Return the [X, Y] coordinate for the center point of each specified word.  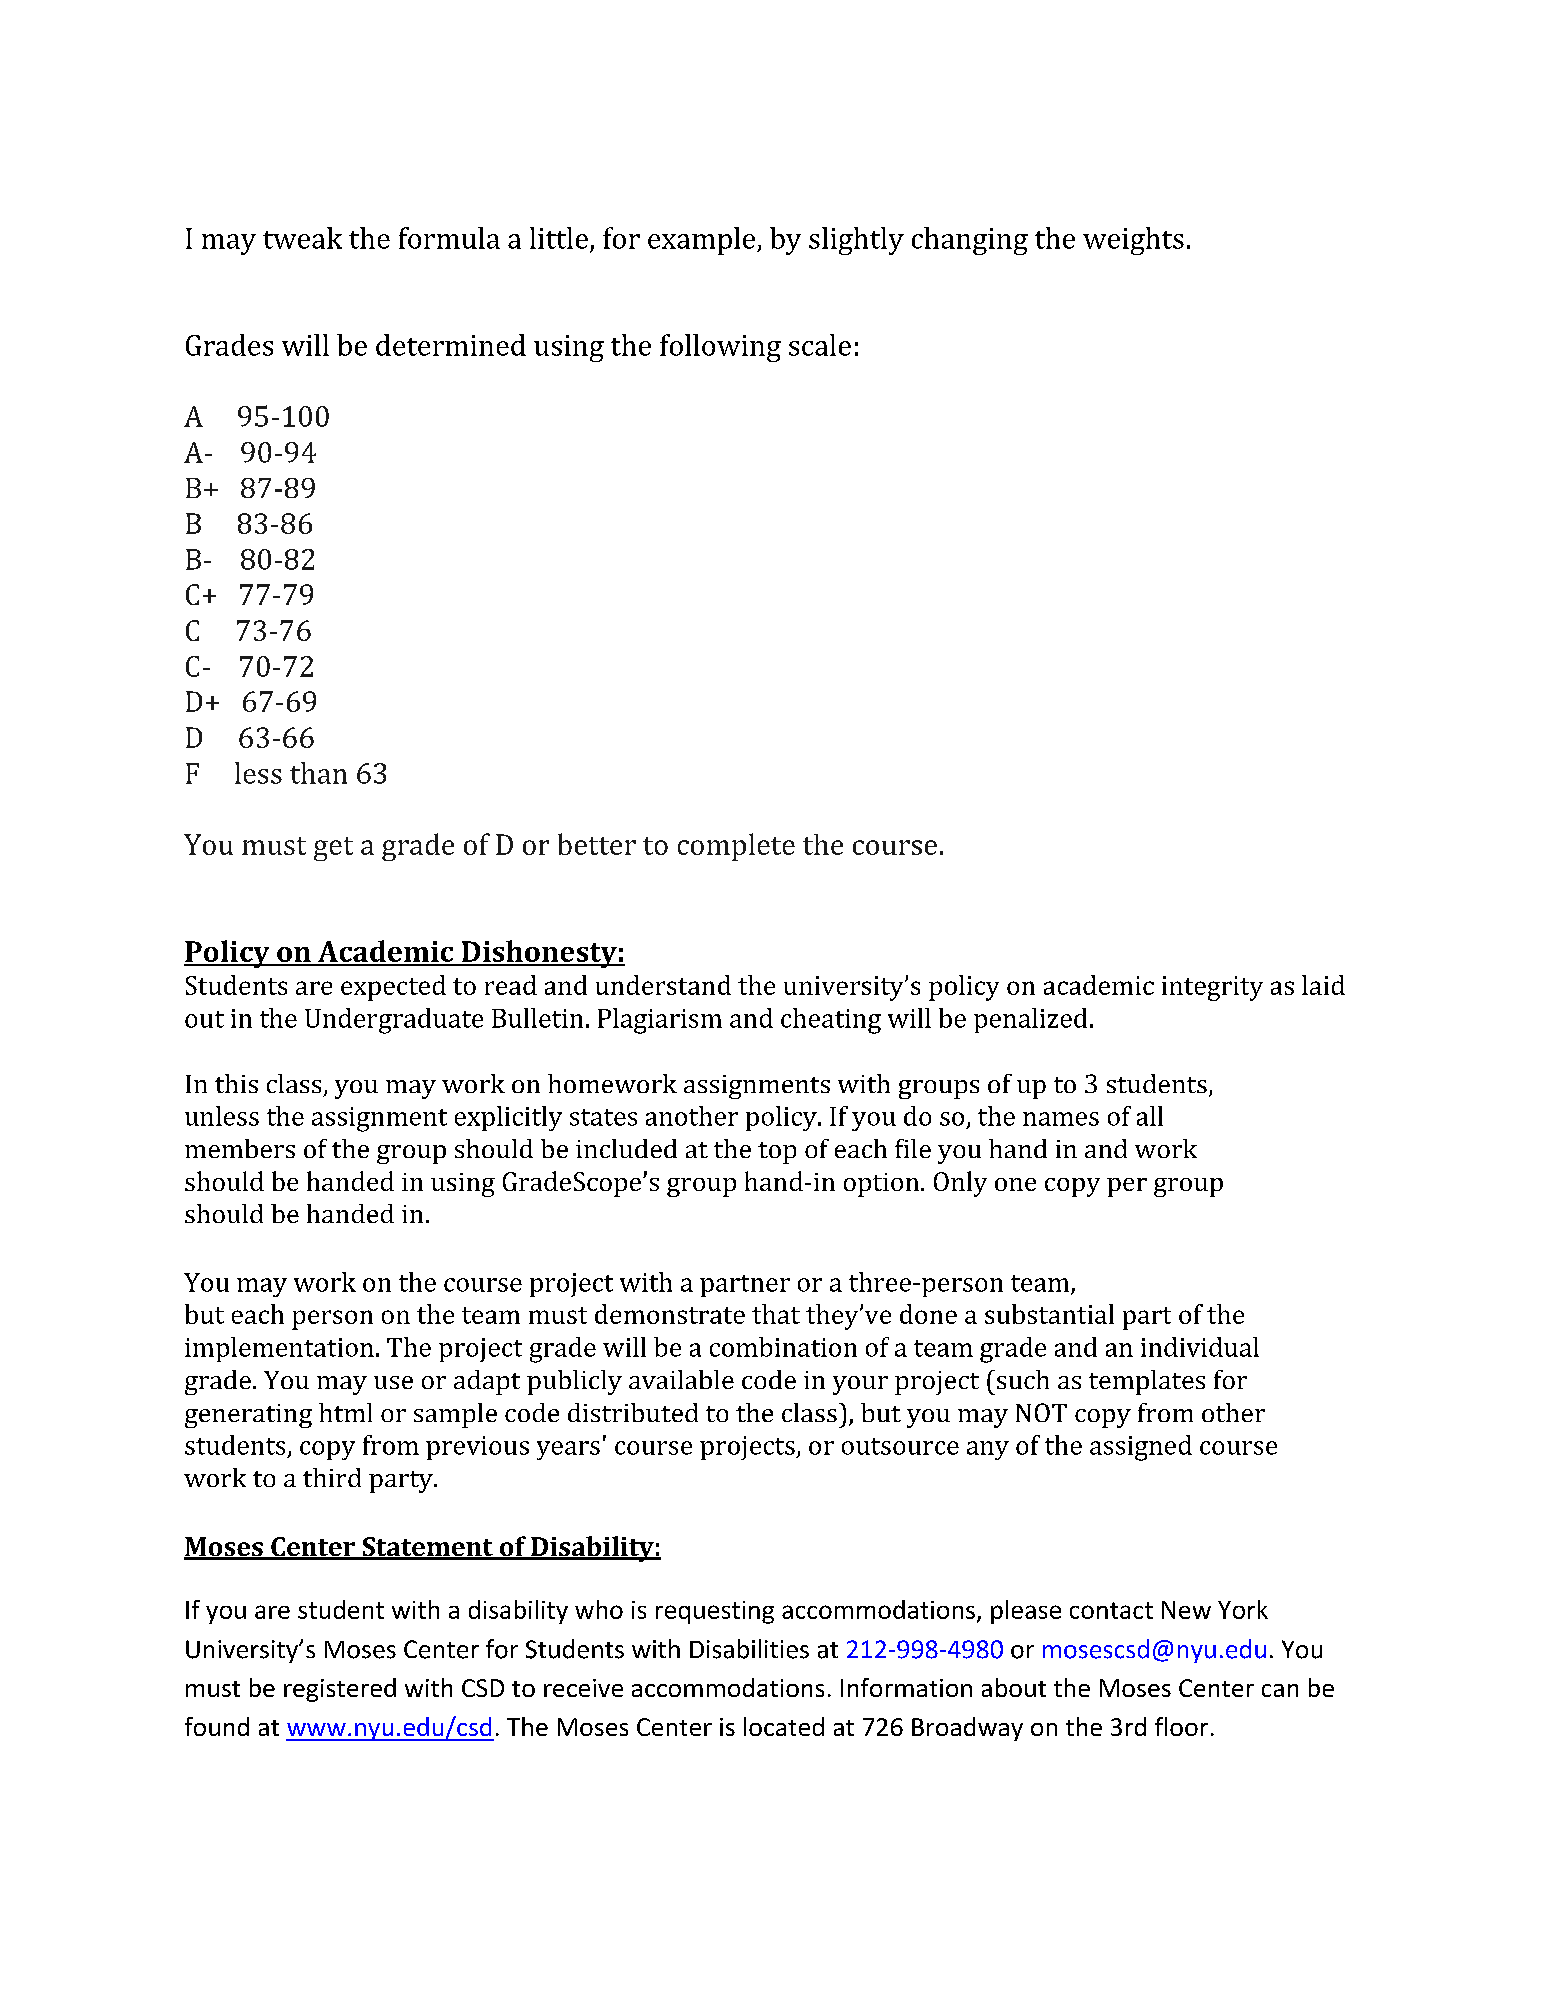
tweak [302, 238]
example [703, 241]
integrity [1212, 988]
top [777, 1153]
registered [340, 1690]
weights [1133, 241]
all [1150, 1116]
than [318, 773]
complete [736, 847]
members [240, 1148]
